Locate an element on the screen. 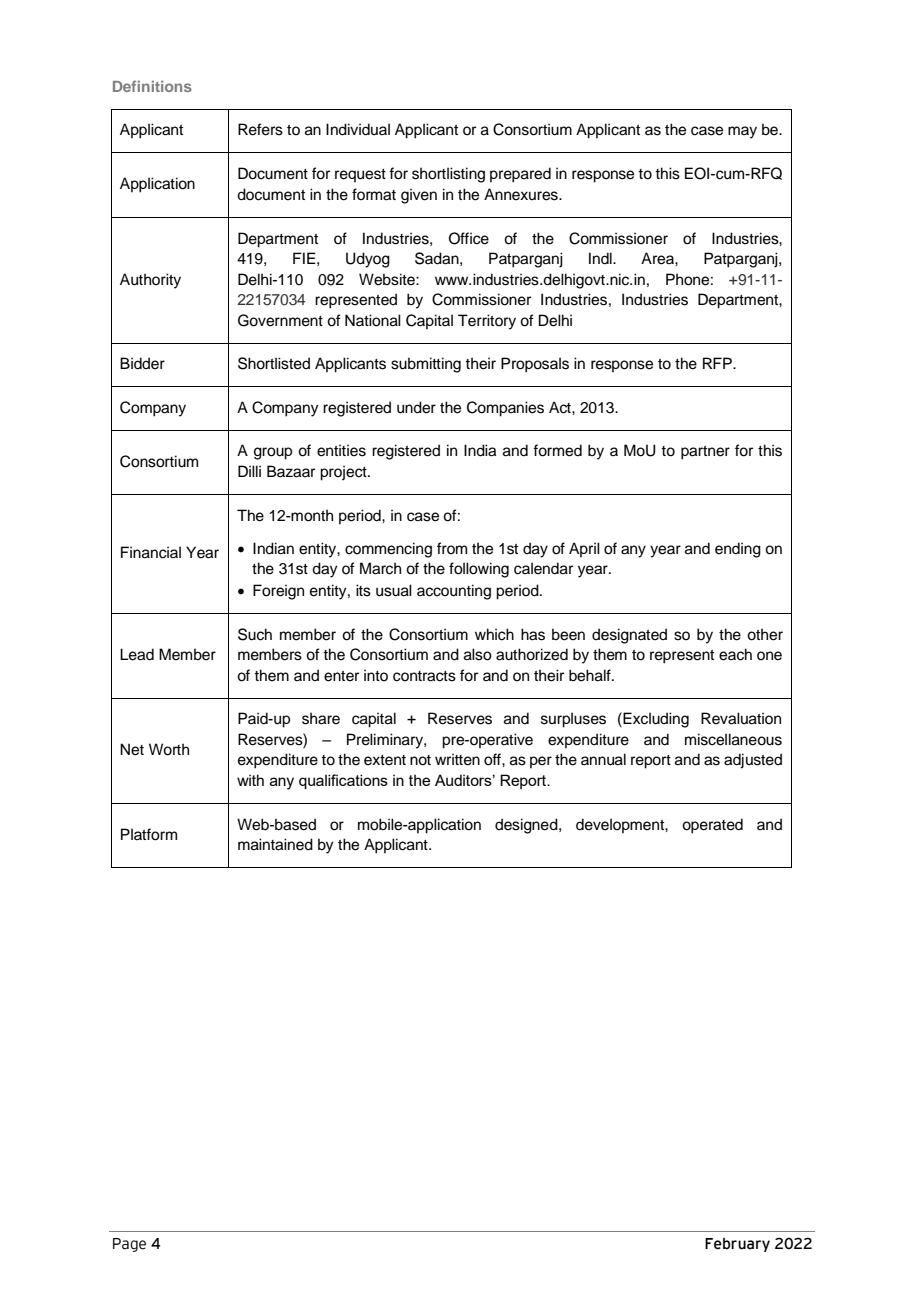 This screenshot has height=1308, width=924. under is located at coordinates (416, 407).
